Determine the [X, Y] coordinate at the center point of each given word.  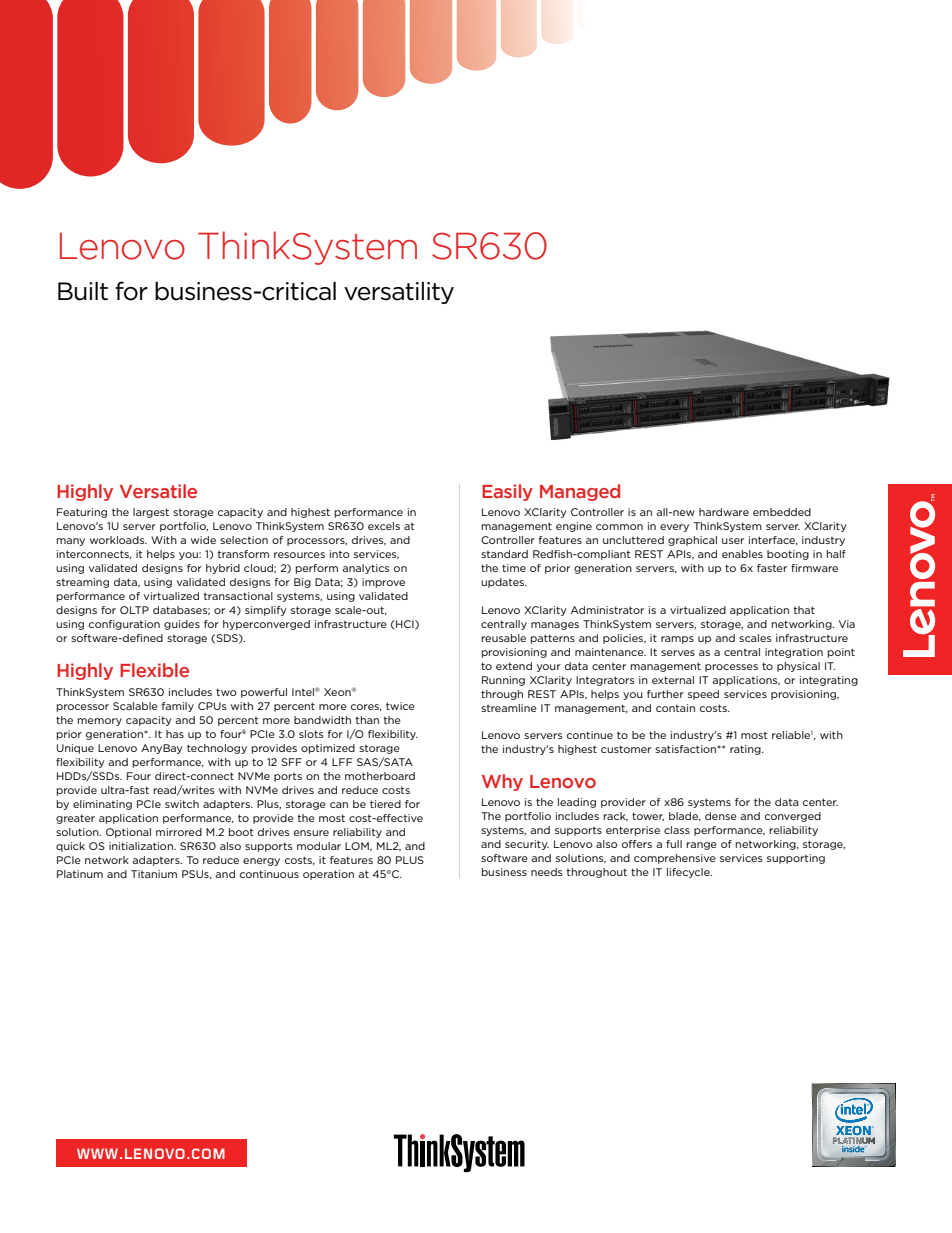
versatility [399, 293]
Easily [507, 492]
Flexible [154, 670]
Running [503, 681]
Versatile [158, 491]
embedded [782, 512]
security [527, 845]
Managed [580, 492]
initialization [142, 846]
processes [731, 668]
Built [83, 291]
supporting [796, 859]
